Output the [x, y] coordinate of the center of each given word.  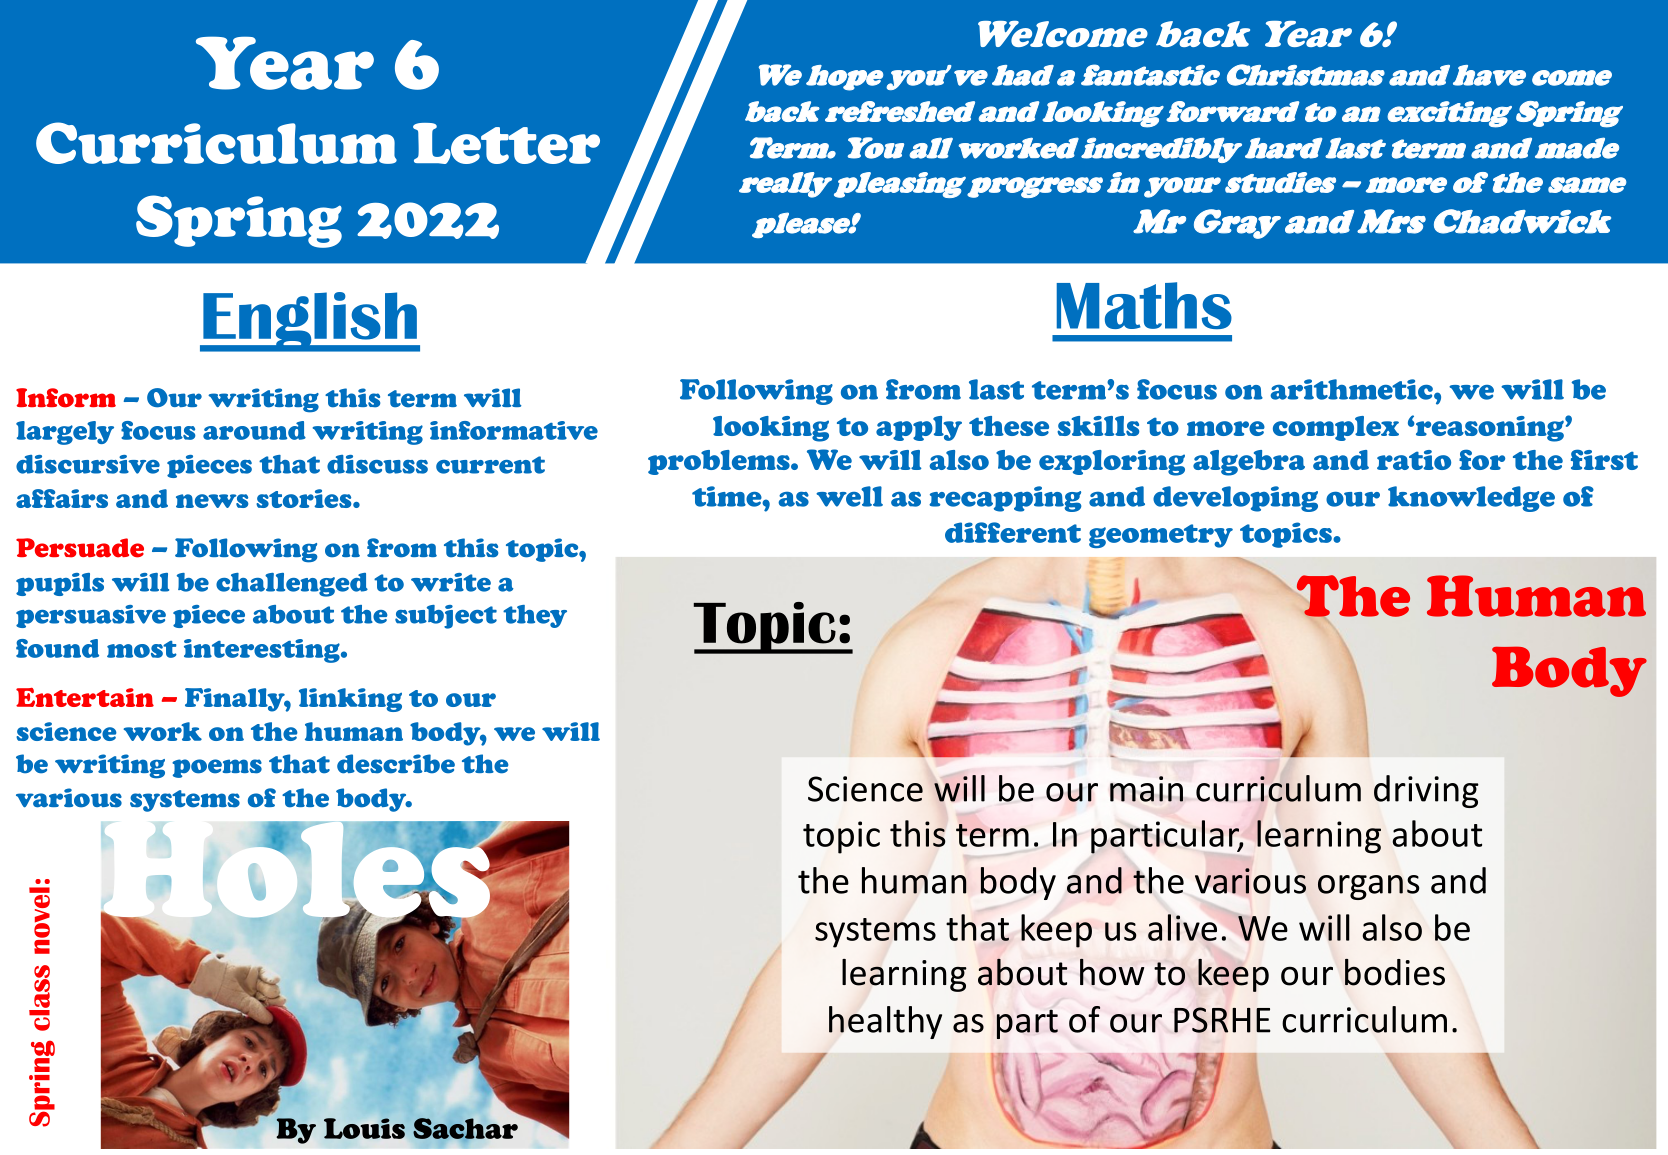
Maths [1144, 305]
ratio [1414, 460]
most [142, 649]
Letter [506, 143]
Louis [364, 1128]
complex [1336, 428]
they [535, 616]
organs [1369, 887]
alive [1182, 927]
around [254, 430]
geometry [1161, 536]
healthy [885, 1022]
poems [217, 768]
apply [919, 428]
